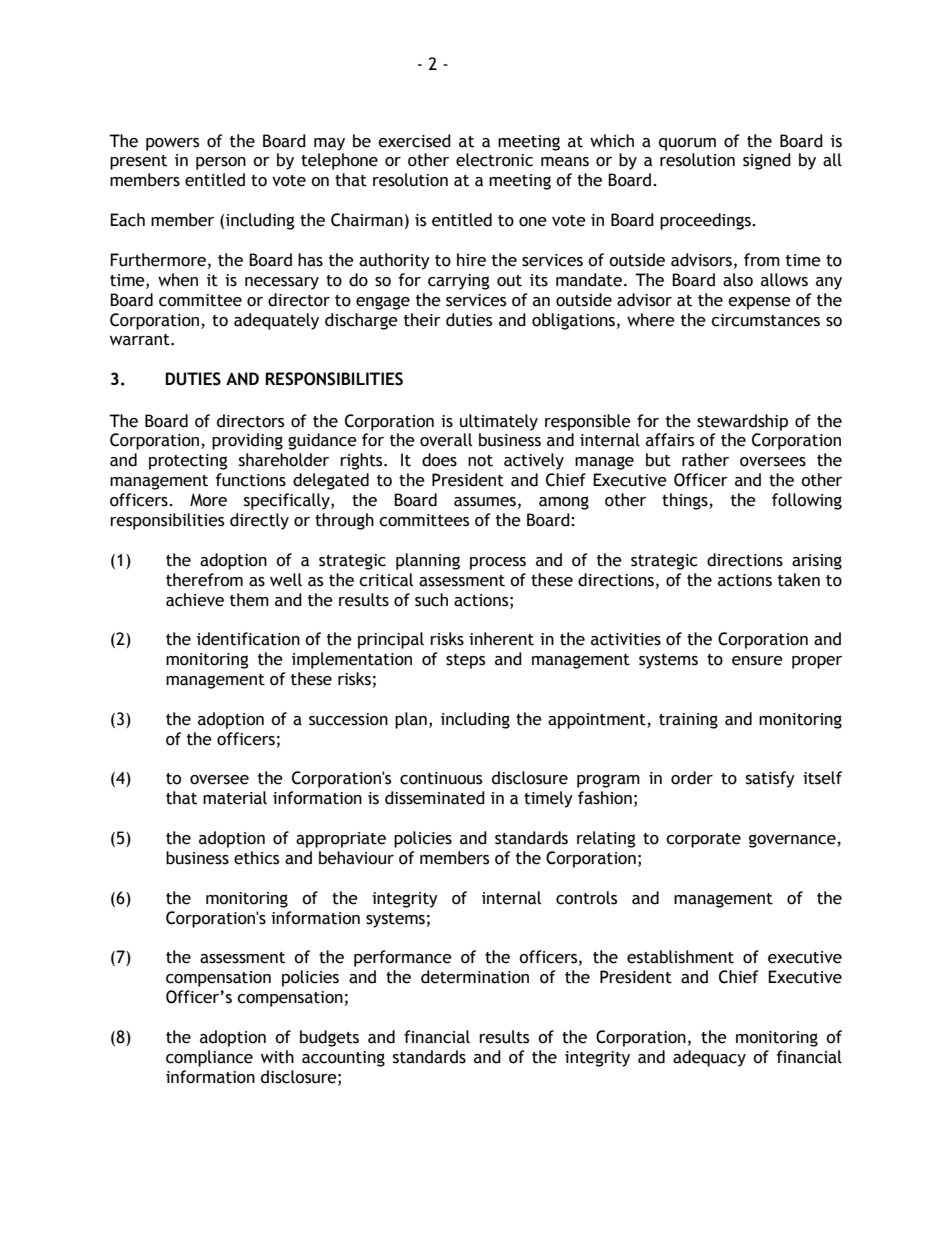 The width and height of the image is (952, 1233). What do you see at coordinates (767, 161) in the image?
I see `signed` at bounding box center [767, 161].
